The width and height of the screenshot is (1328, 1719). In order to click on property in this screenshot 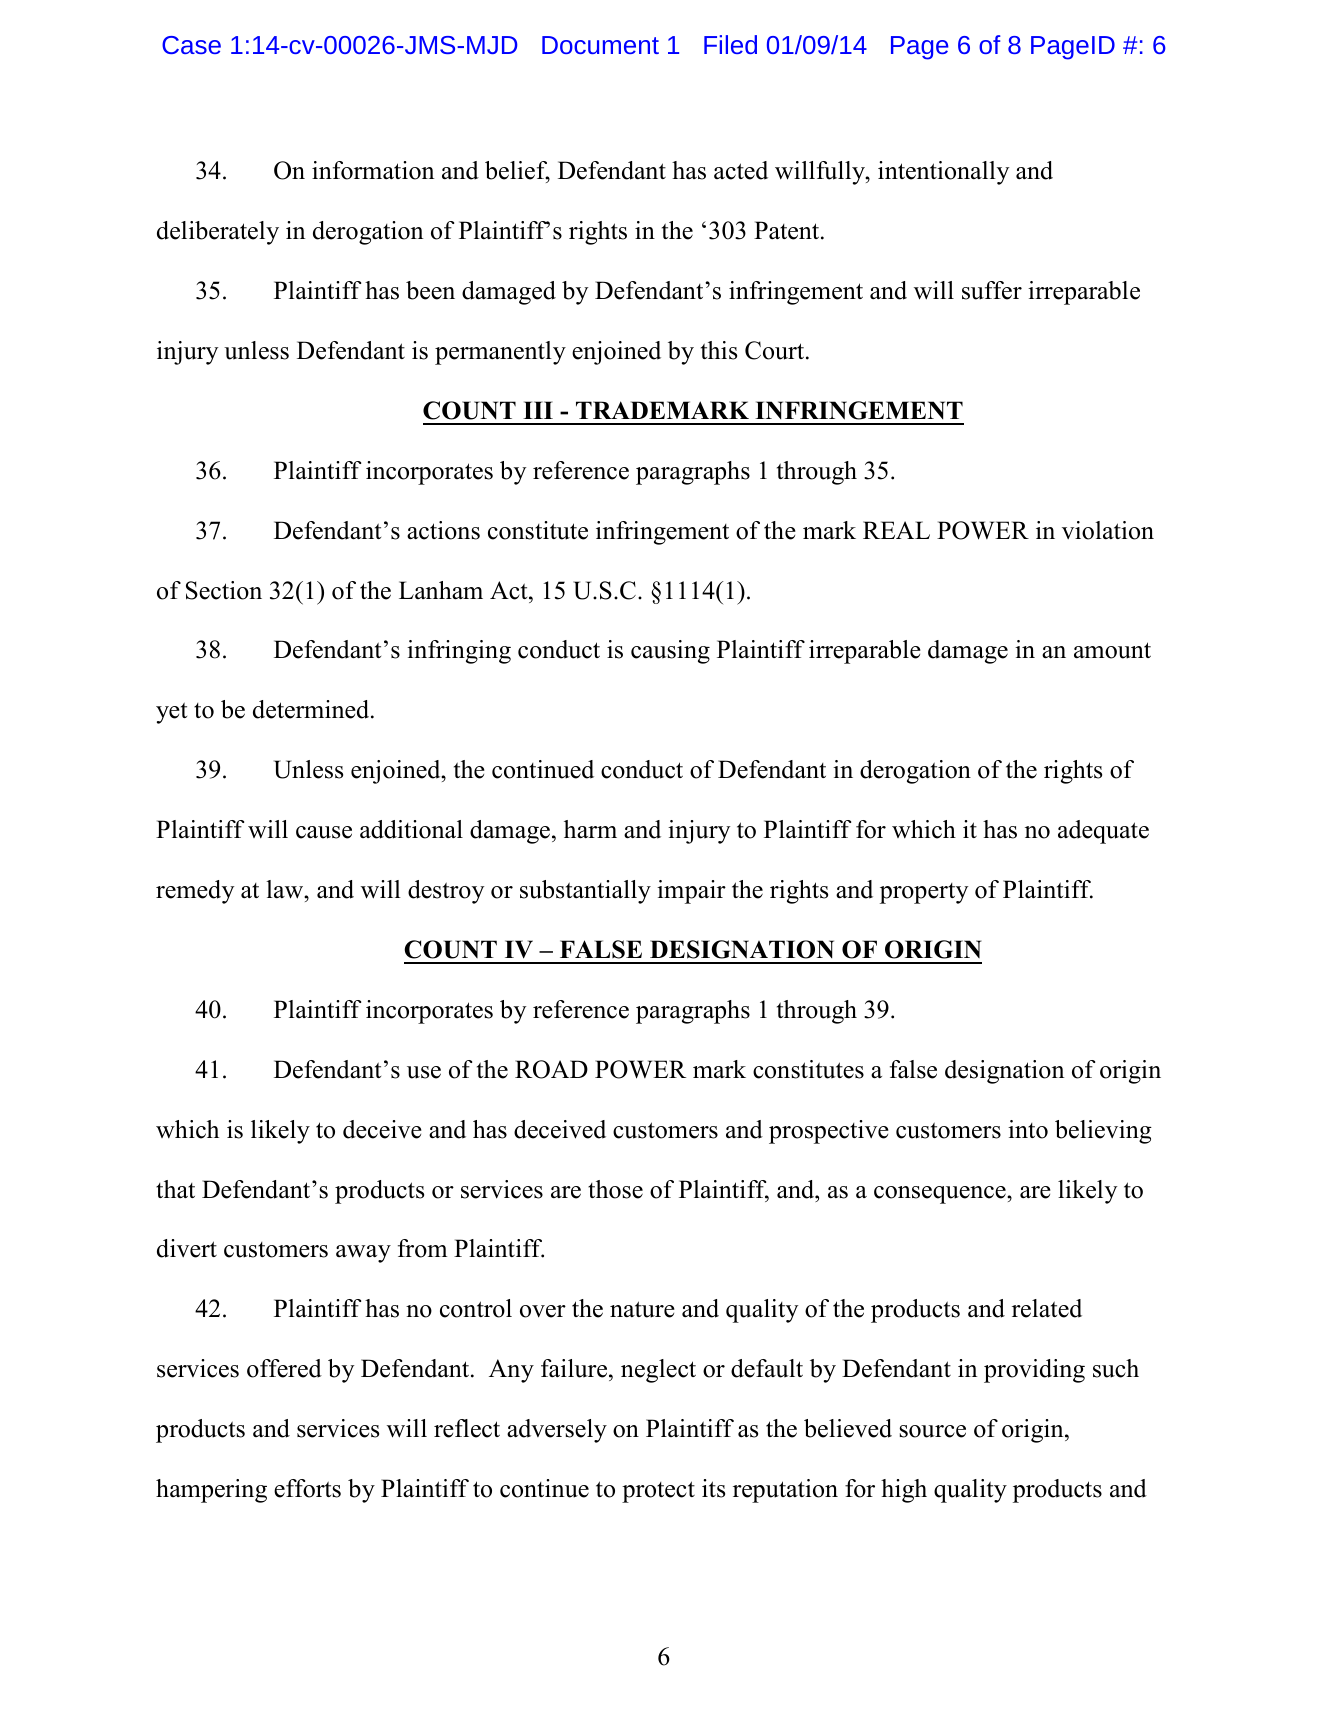, I will do `click(924, 893)`.
